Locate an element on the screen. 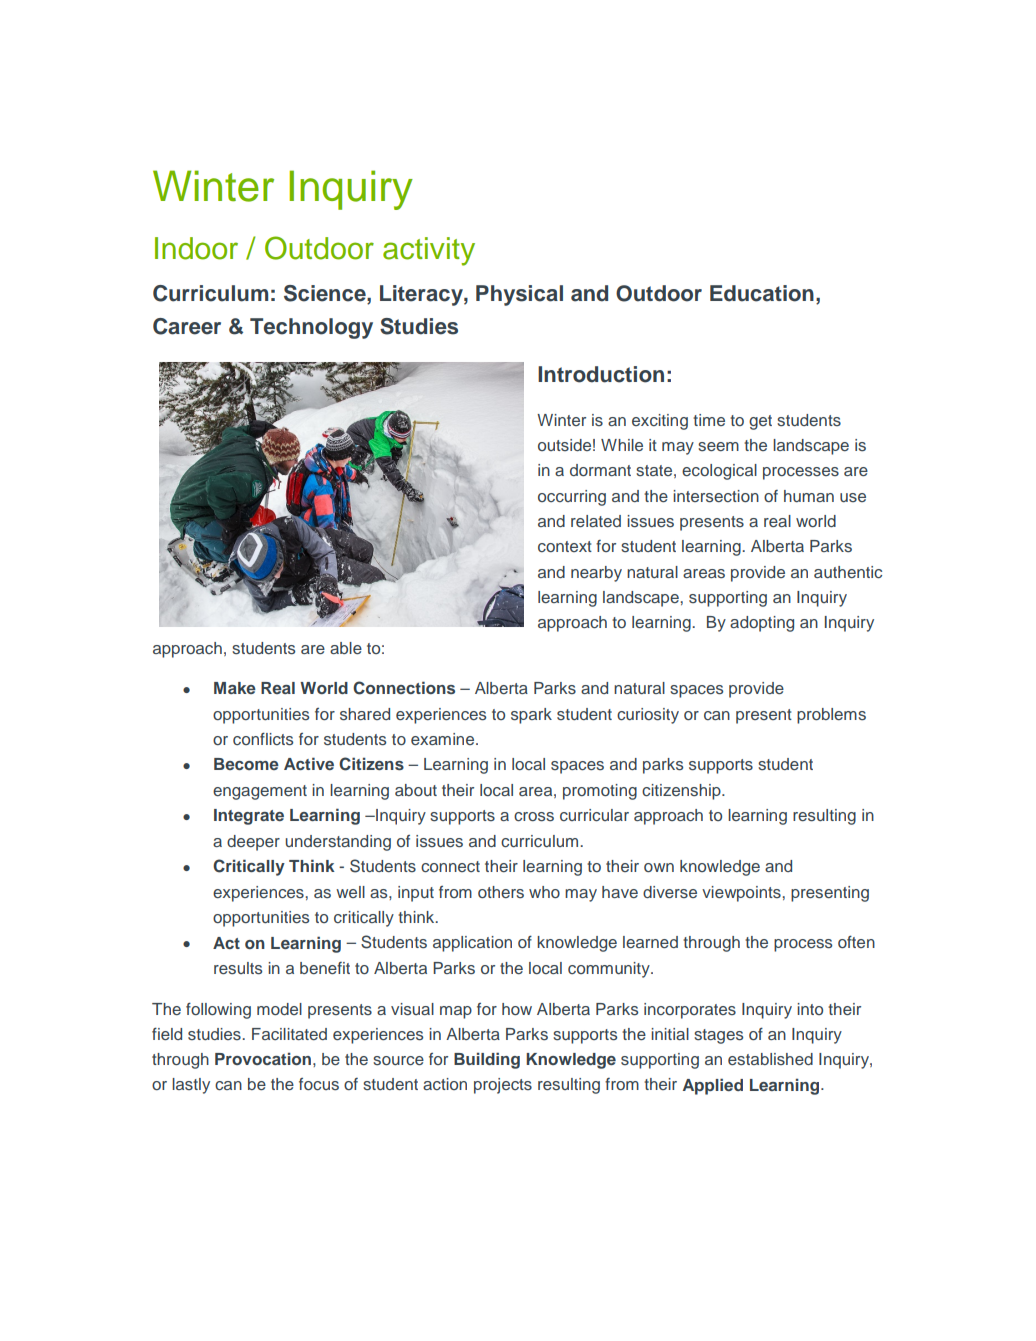  Indoor is located at coordinates (196, 248).
